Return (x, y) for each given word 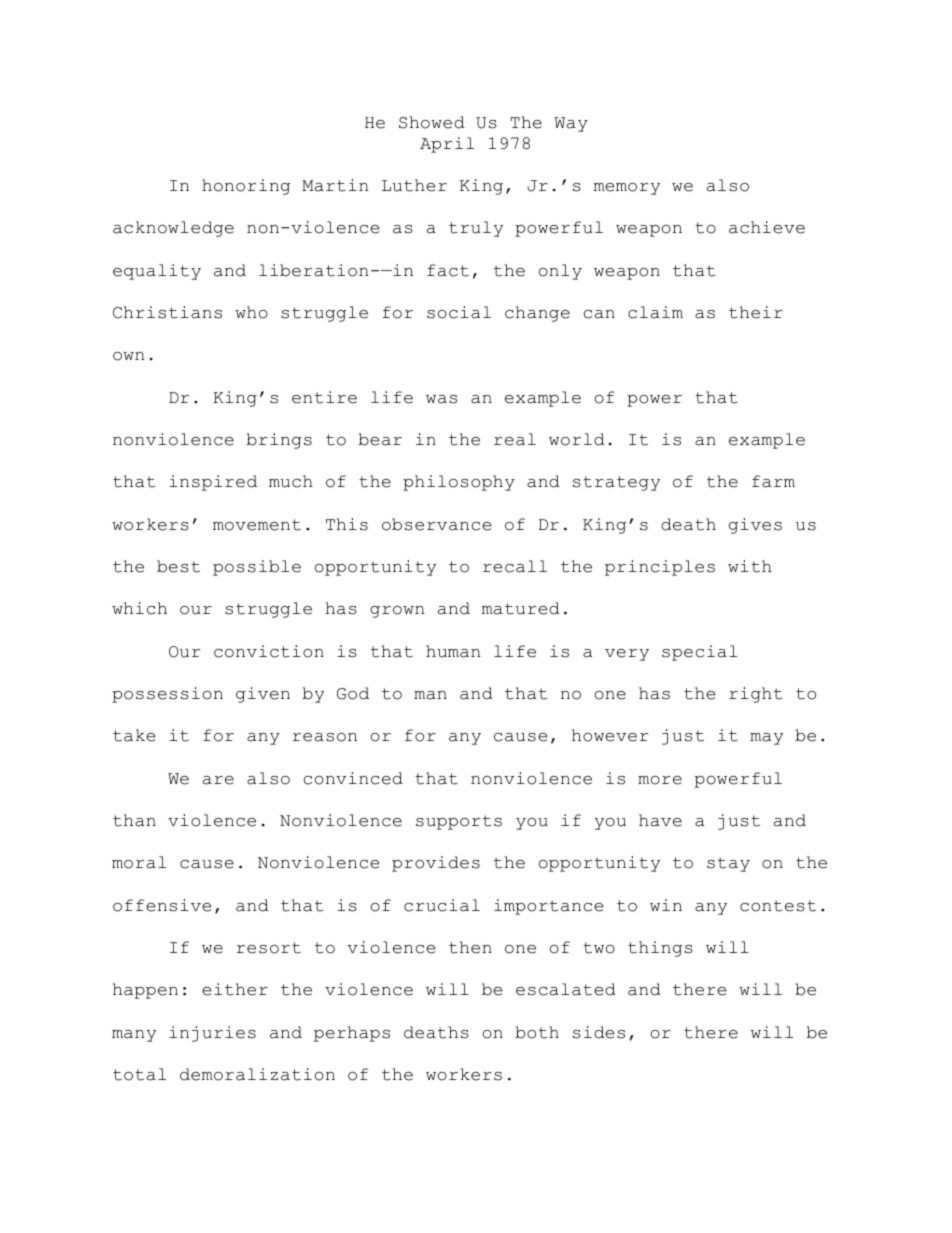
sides (599, 1032)
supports (459, 822)
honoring (246, 187)
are (218, 780)
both (537, 1032)
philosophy (459, 483)
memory (627, 189)
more (660, 780)
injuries (212, 1034)
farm (773, 481)
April (447, 145)
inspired (213, 483)
